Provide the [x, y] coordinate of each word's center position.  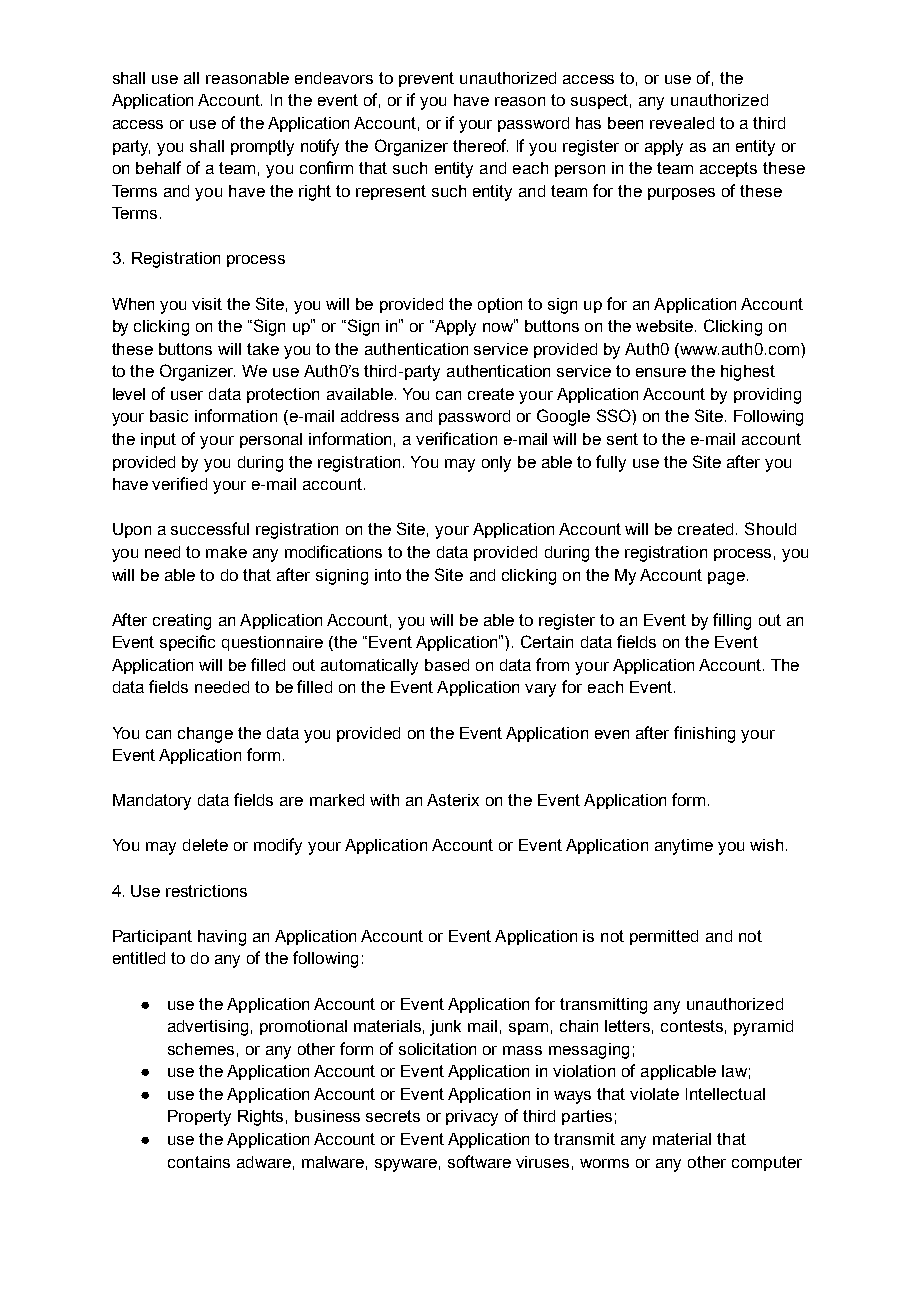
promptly [262, 148]
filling [732, 621]
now [499, 326]
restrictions [206, 891]
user [187, 395]
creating [182, 622]
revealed [682, 123]
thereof [480, 145]
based [447, 665]
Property [199, 1118]
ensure [661, 372]
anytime [684, 847]
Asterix [453, 800]
